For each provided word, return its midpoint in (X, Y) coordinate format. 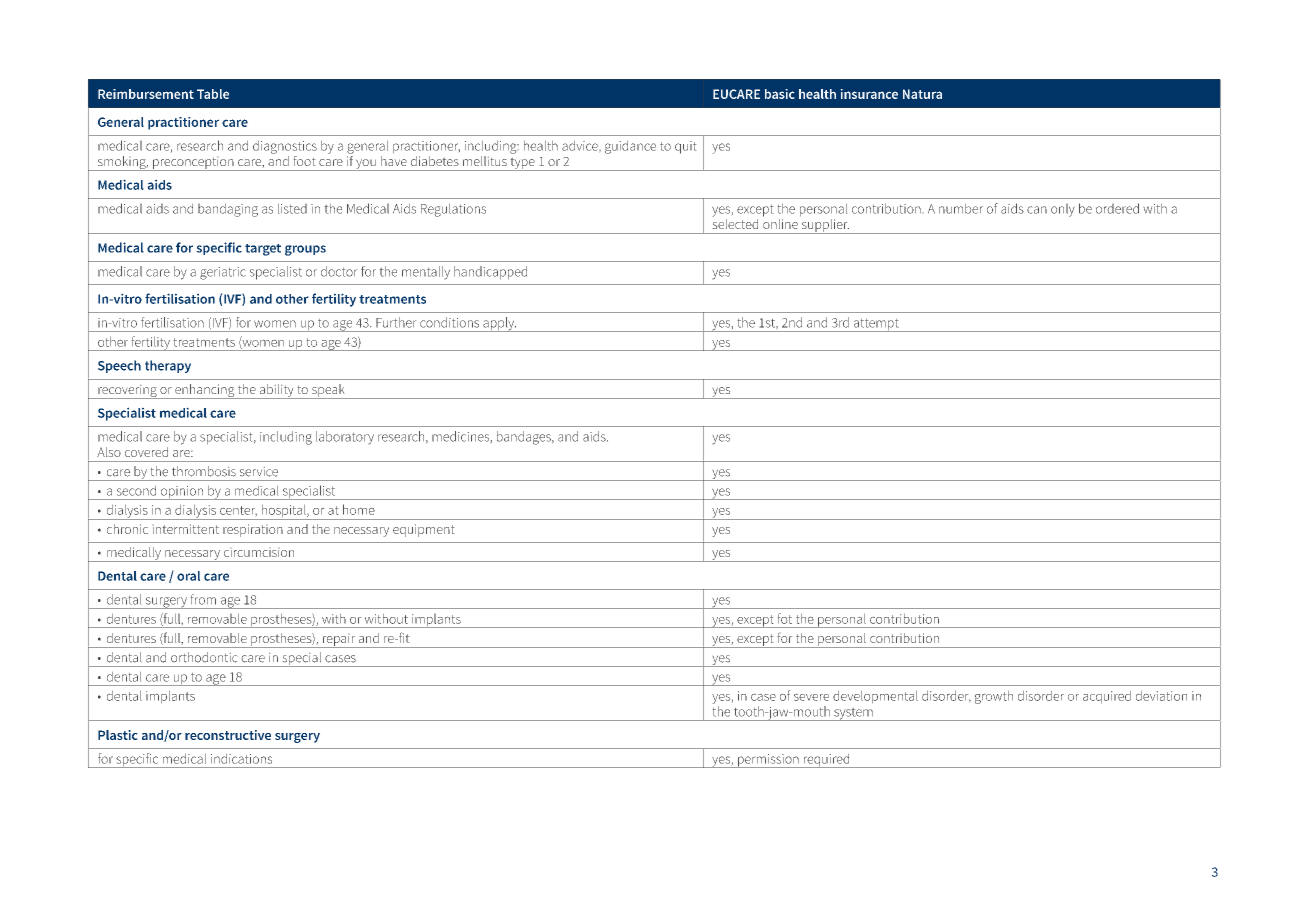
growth (994, 697)
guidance (630, 147)
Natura (922, 94)
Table (213, 94)
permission (768, 761)
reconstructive (228, 735)
